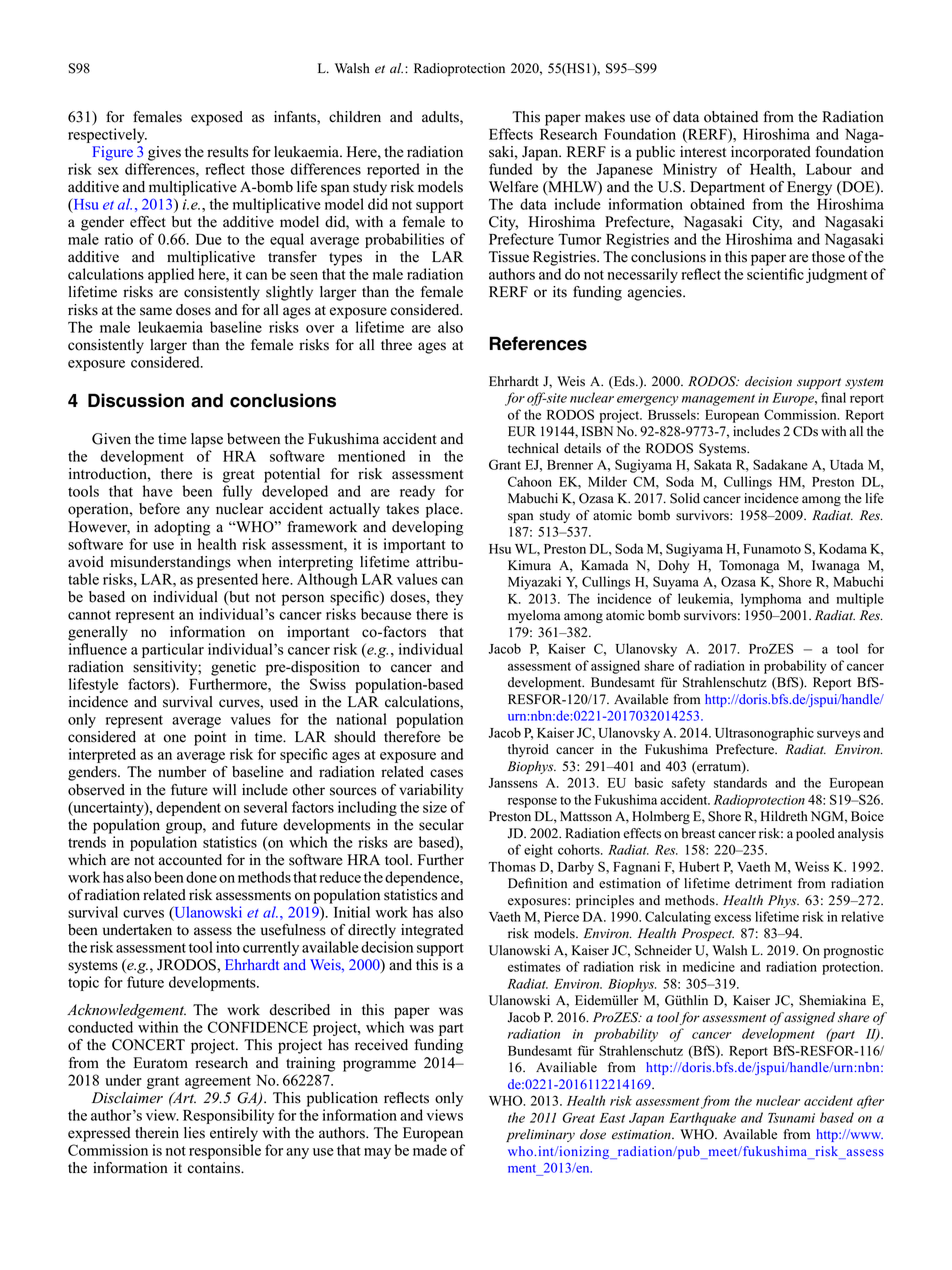  Describe the element at coordinates (791, 1118) in the document. I see `Tsunami` at that location.
